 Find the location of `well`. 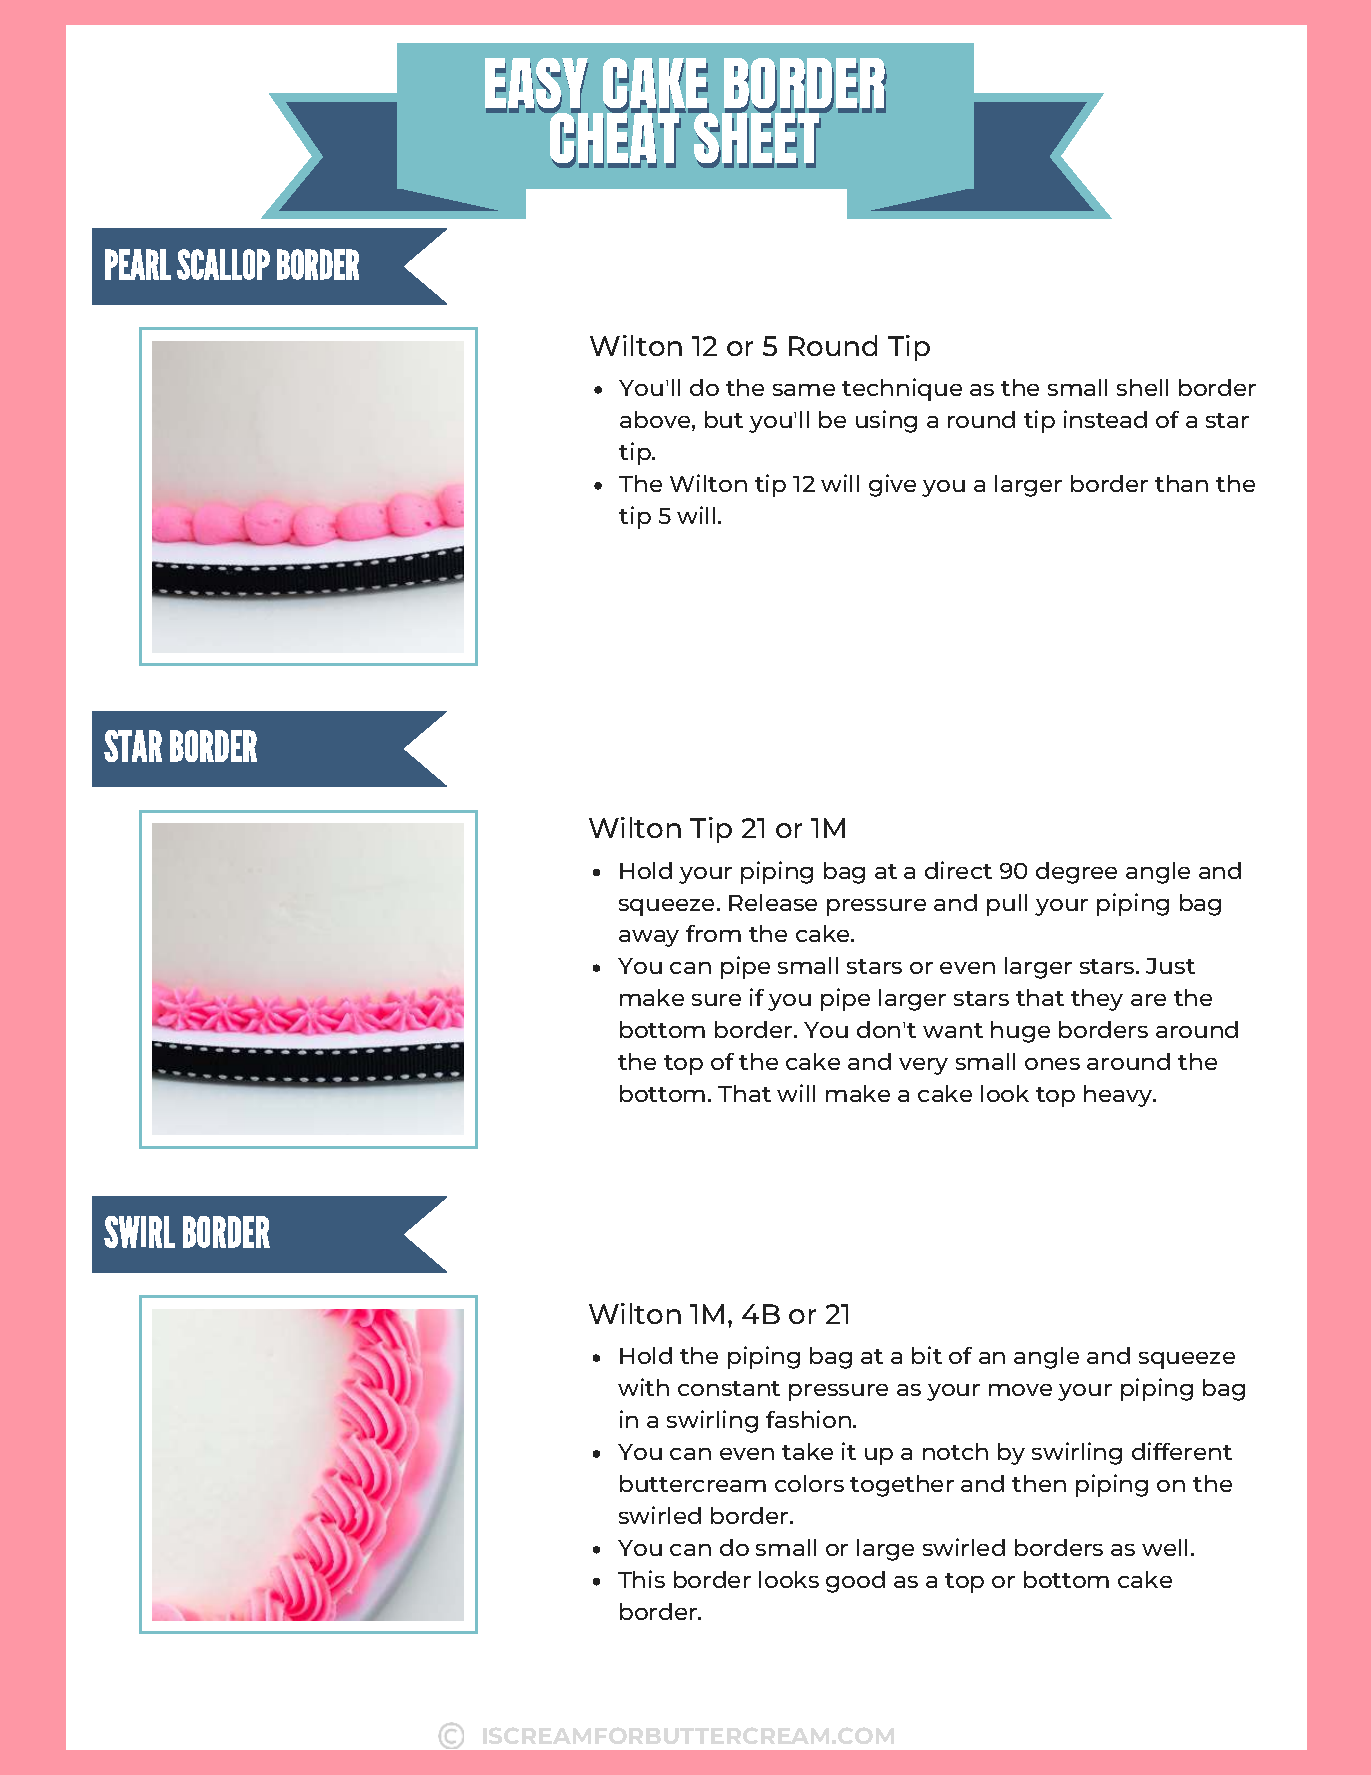

well is located at coordinates (1164, 1547).
